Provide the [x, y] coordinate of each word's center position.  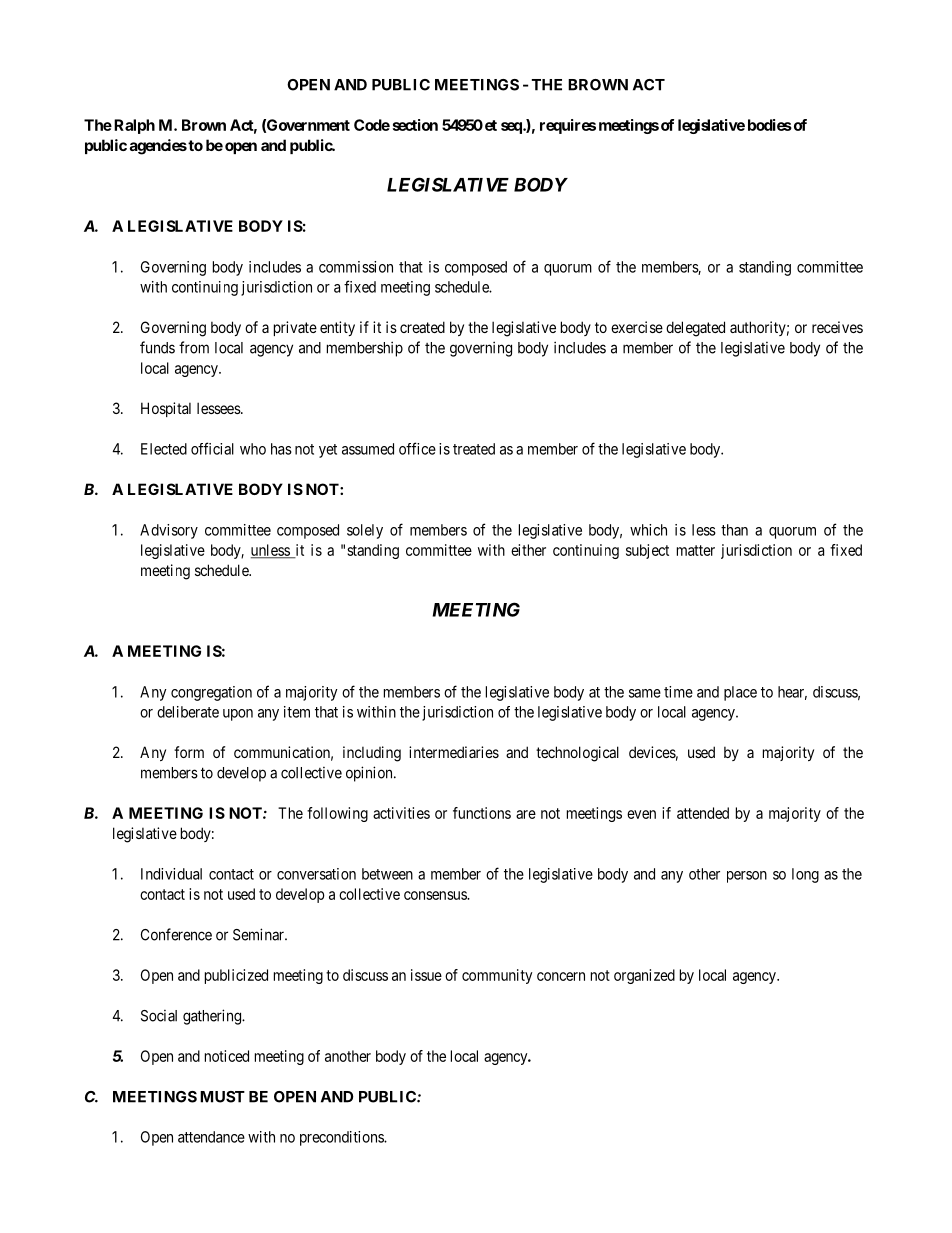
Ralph [134, 126]
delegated [695, 329]
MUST [222, 1097]
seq [512, 128]
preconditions [342, 1138]
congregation [211, 693]
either [528, 550]
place [740, 693]
